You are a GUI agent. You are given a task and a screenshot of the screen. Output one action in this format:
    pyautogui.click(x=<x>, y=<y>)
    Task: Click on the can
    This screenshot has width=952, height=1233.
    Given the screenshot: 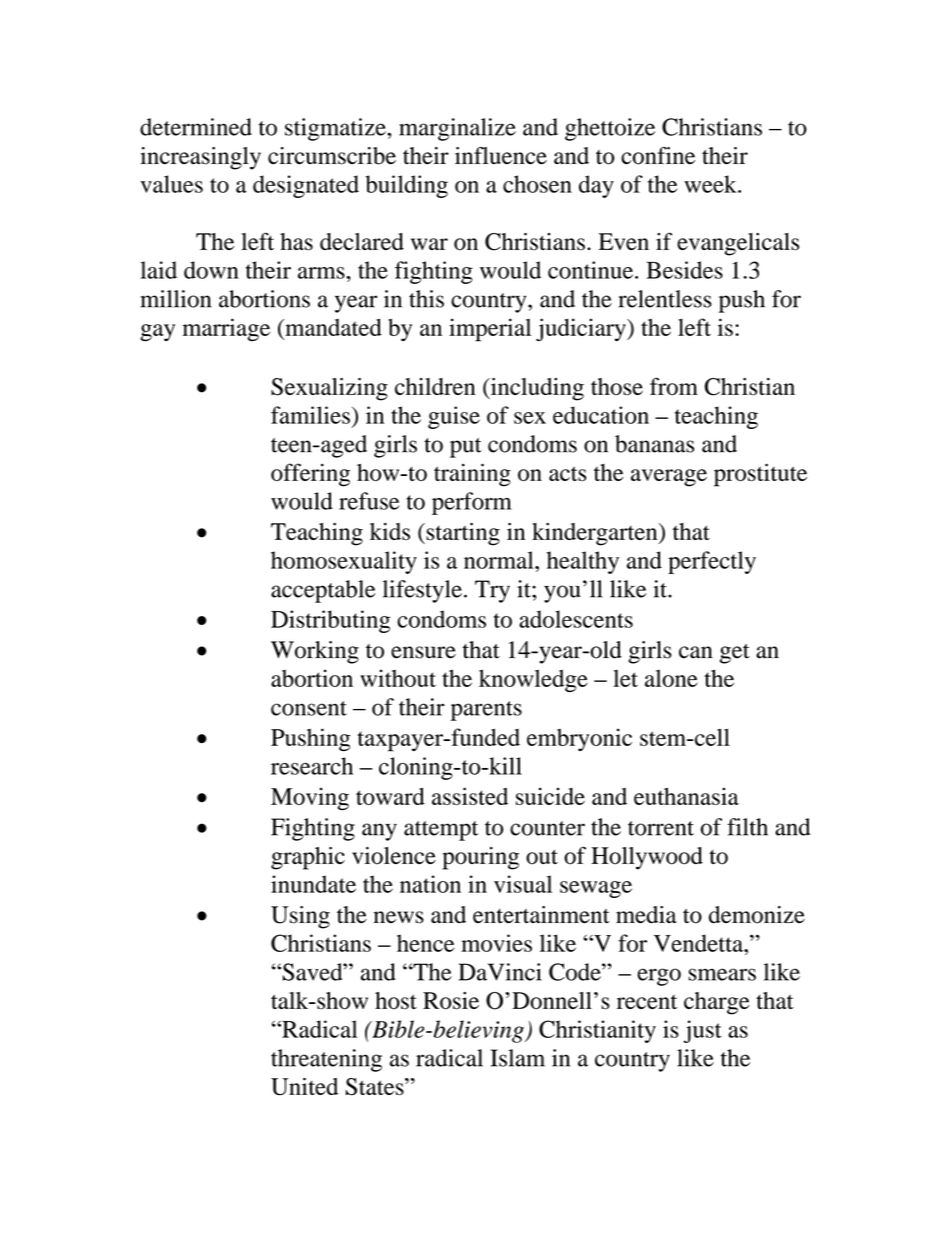 What is the action you would take?
    pyautogui.click(x=696, y=652)
